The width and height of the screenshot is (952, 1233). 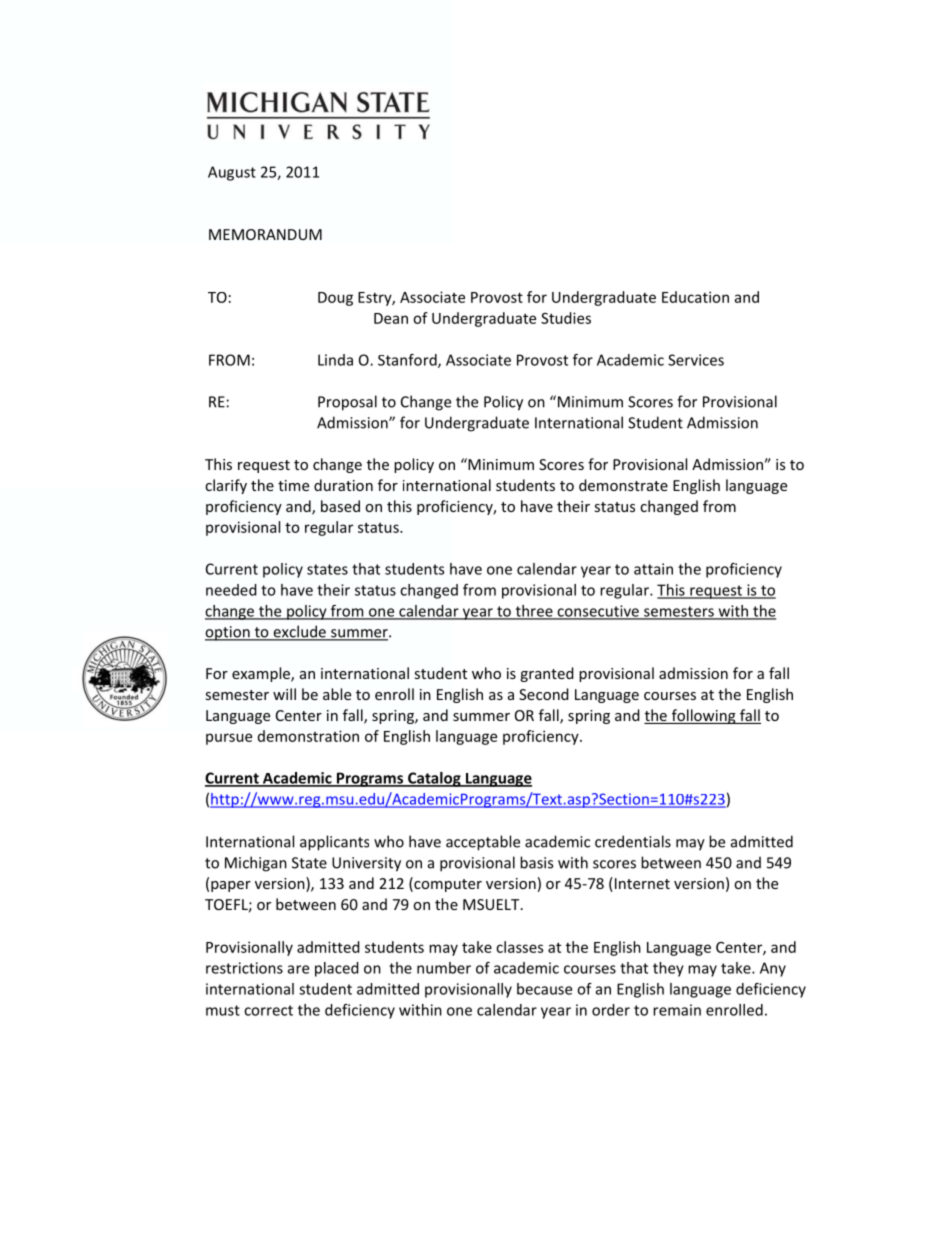 What do you see at coordinates (347, 403) in the screenshot?
I see `Proposal` at bounding box center [347, 403].
